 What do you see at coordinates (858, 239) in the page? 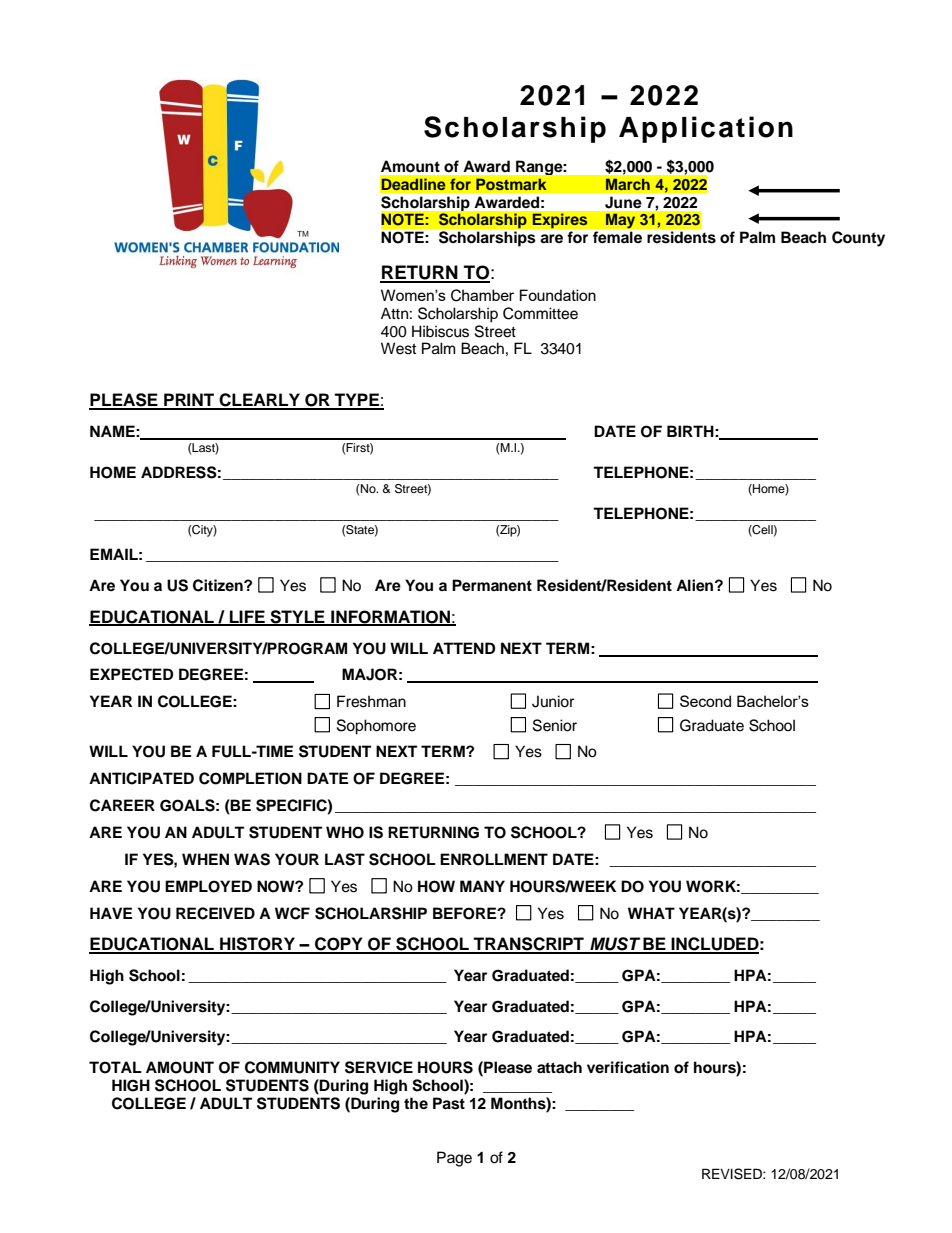
I see `County` at bounding box center [858, 239].
